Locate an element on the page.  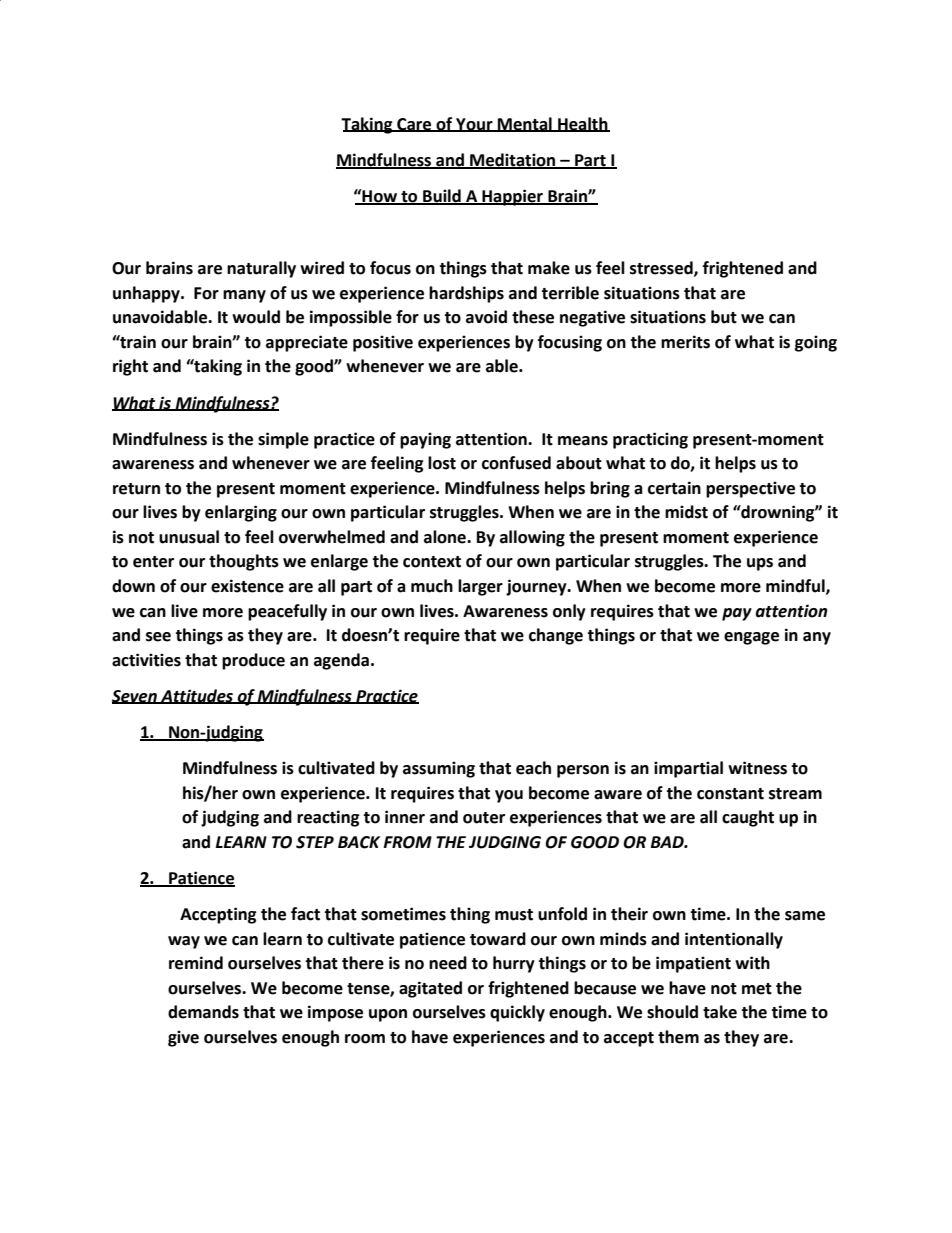
Your is located at coordinates (474, 125).
